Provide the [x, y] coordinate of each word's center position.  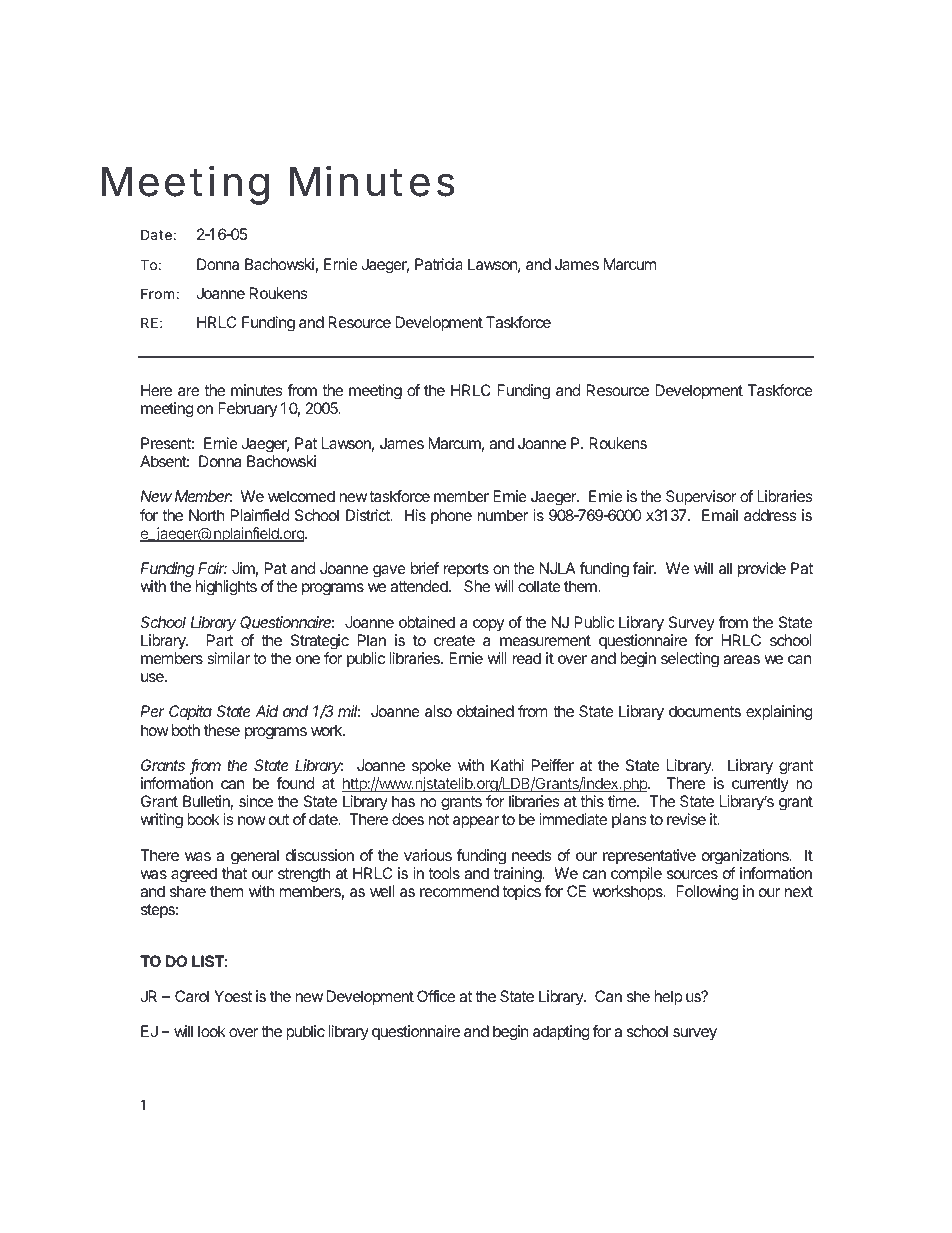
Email [720, 515]
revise [686, 819]
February [247, 409]
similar [229, 658]
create [454, 640]
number [503, 515]
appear [476, 822]
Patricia [439, 264]
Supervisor [701, 498]
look [212, 1031]
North [206, 515]
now [252, 820]
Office [436, 996]
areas [741, 659]
